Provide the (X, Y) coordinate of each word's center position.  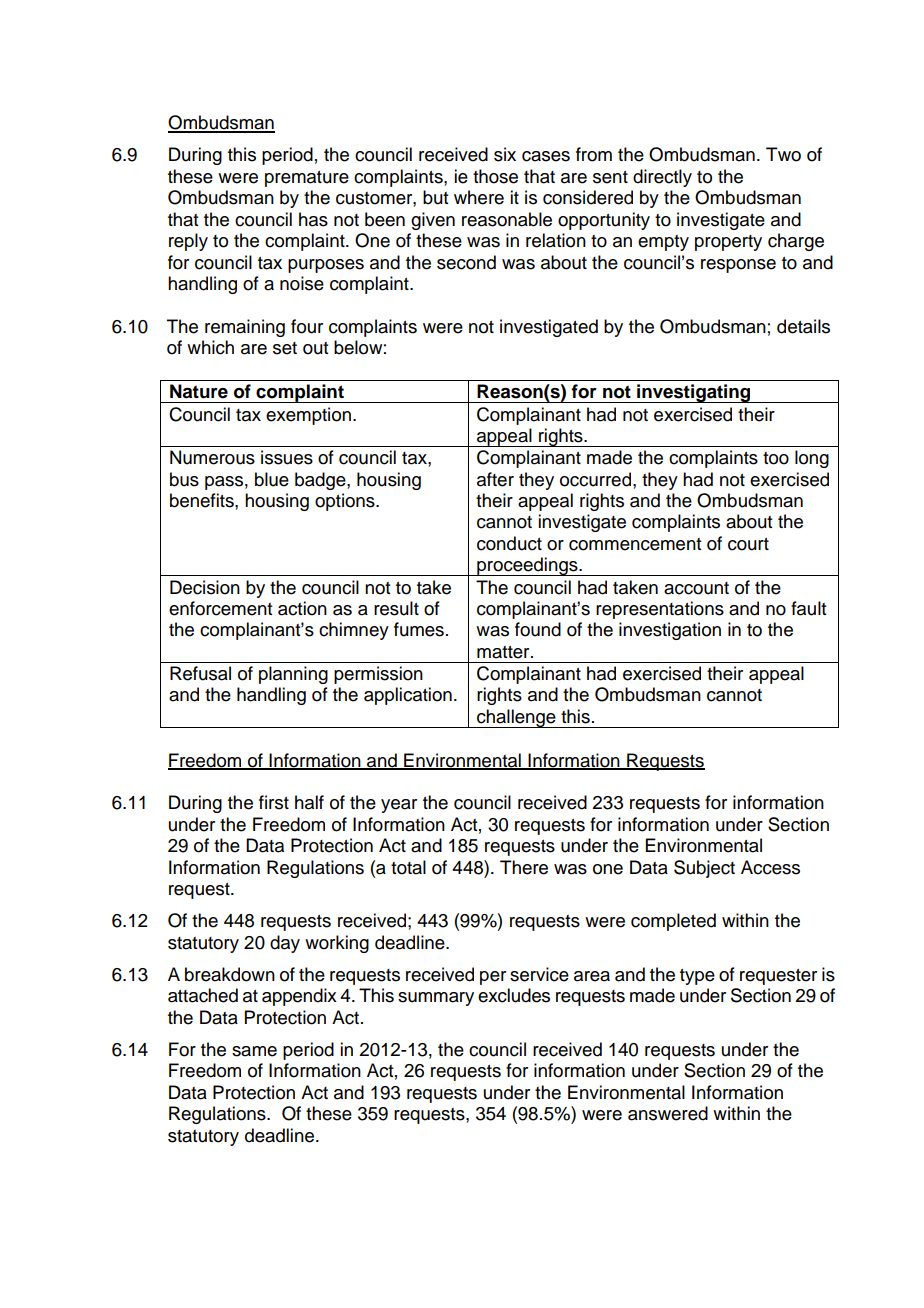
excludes (514, 995)
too (776, 458)
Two (783, 154)
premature (307, 179)
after (495, 479)
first (274, 802)
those (495, 176)
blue (272, 479)
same (254, 1051)
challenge (516, 718)
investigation (670, 631)
